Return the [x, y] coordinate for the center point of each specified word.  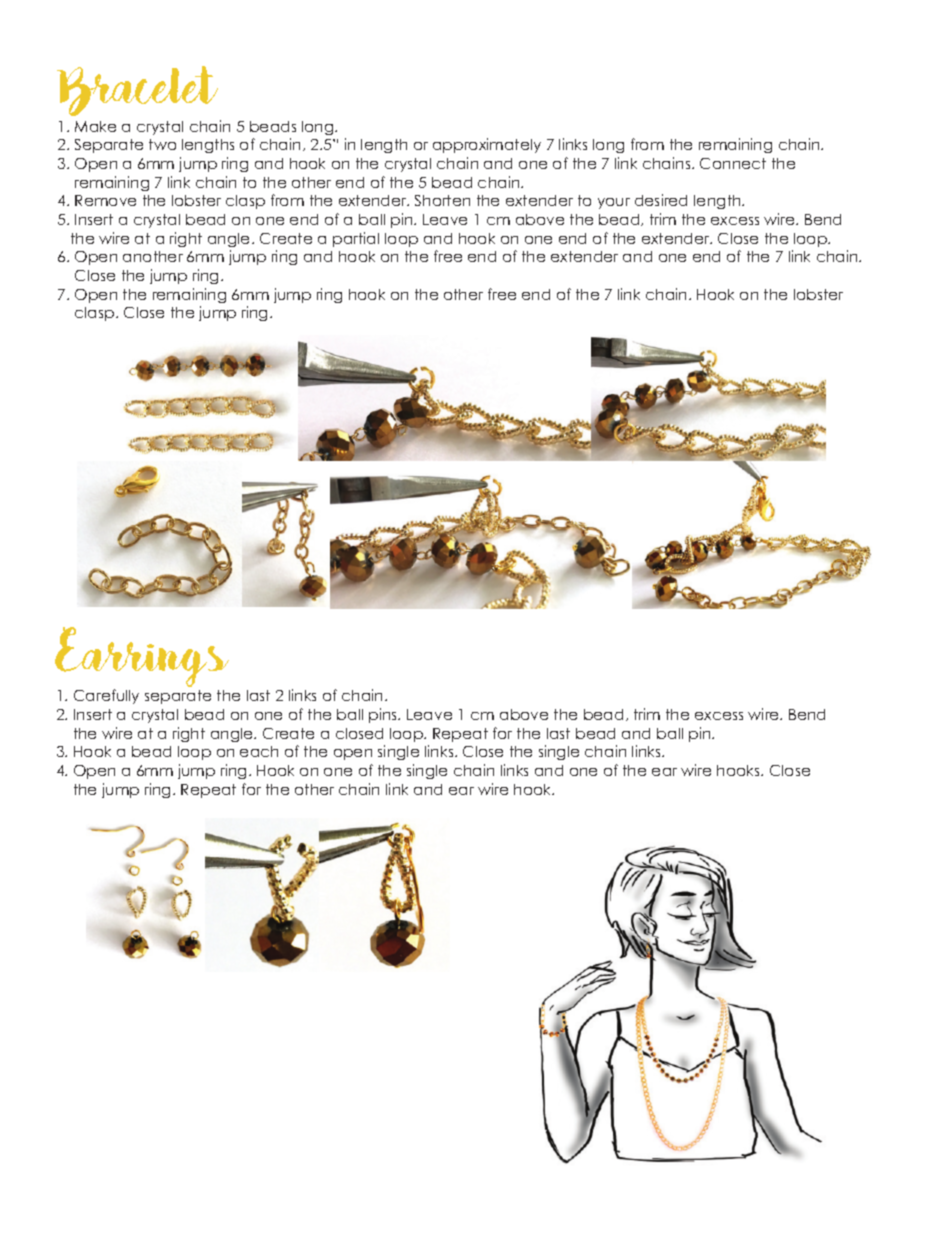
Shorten [442, 200]
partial [356, 239]
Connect [733, 163]
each [259, 751]
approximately [487, 145]
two [162, 144]
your [614, 203]
